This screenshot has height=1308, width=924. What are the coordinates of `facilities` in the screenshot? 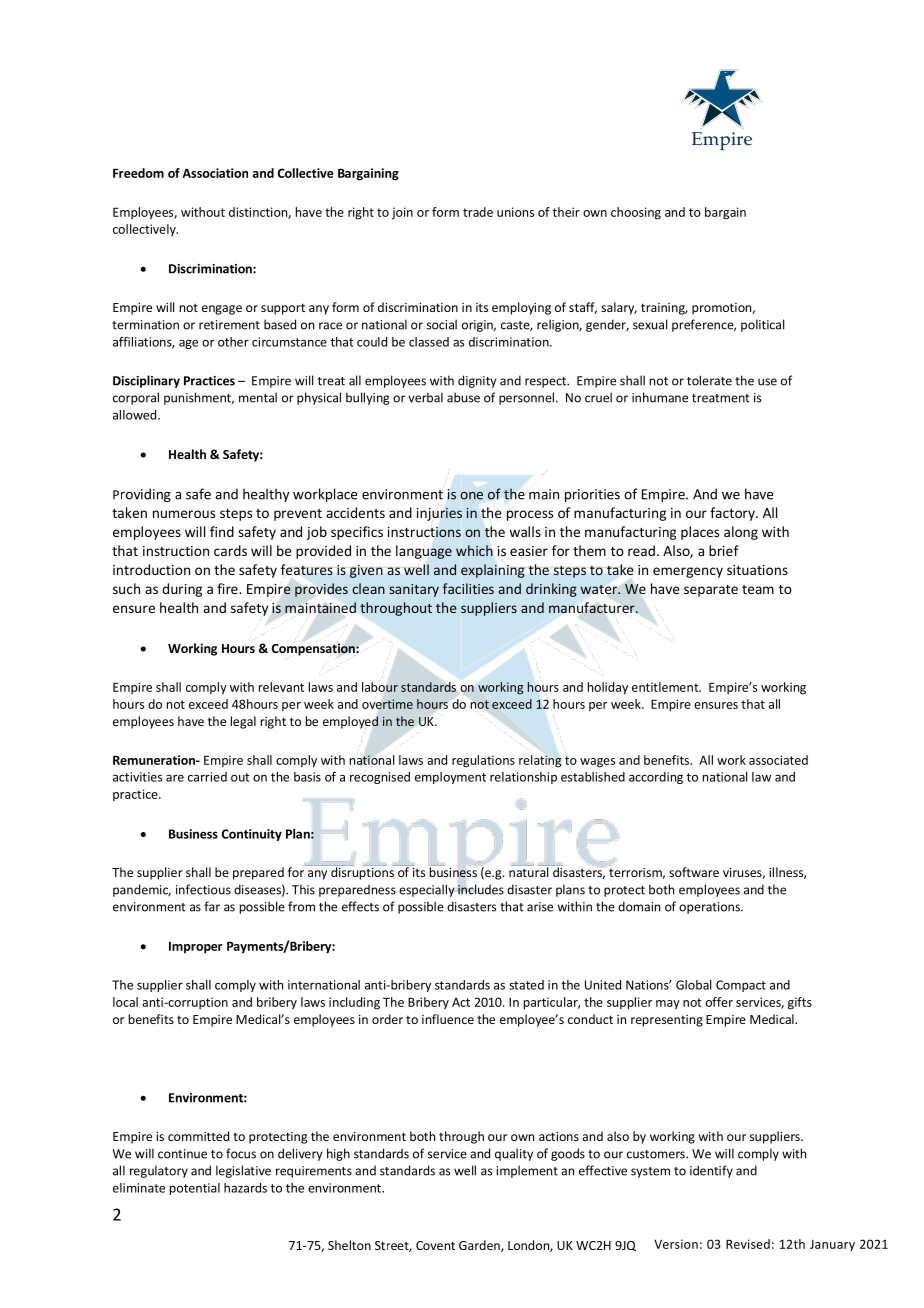 It's located at (468, 588).
